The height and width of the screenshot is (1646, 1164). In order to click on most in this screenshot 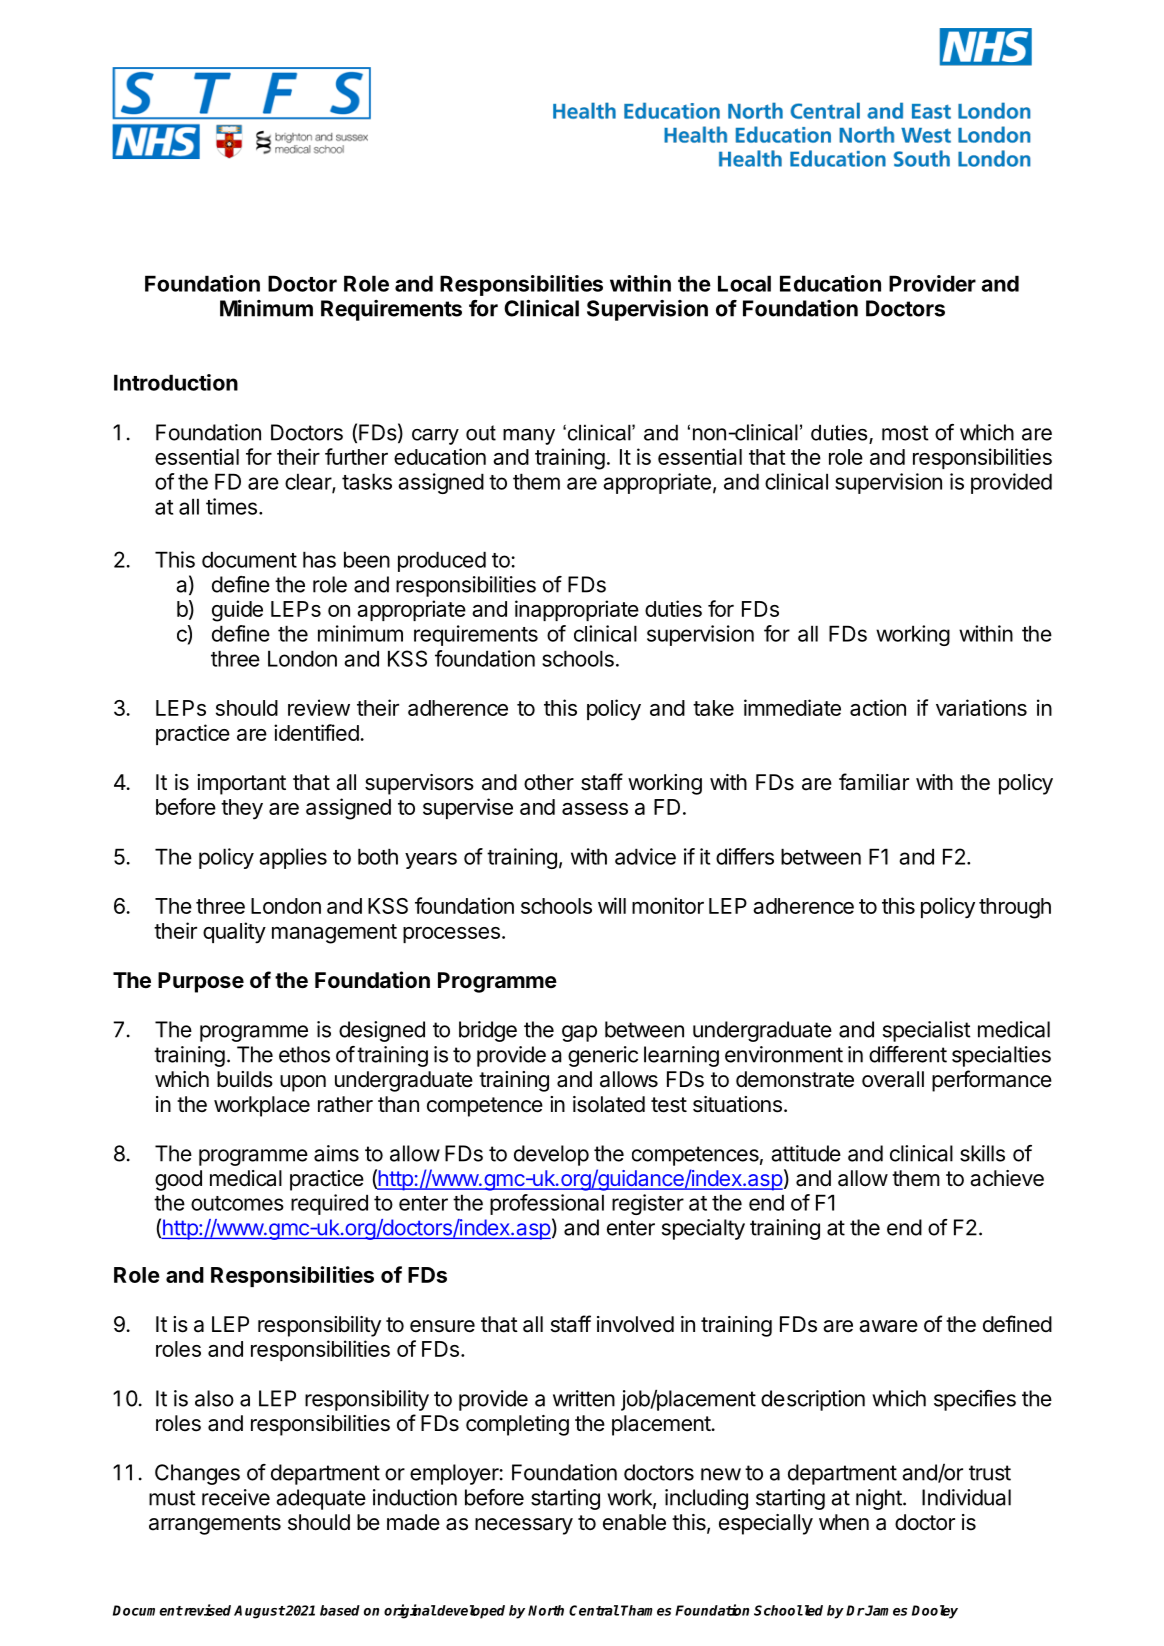, I will do `click(905, 433)`.
